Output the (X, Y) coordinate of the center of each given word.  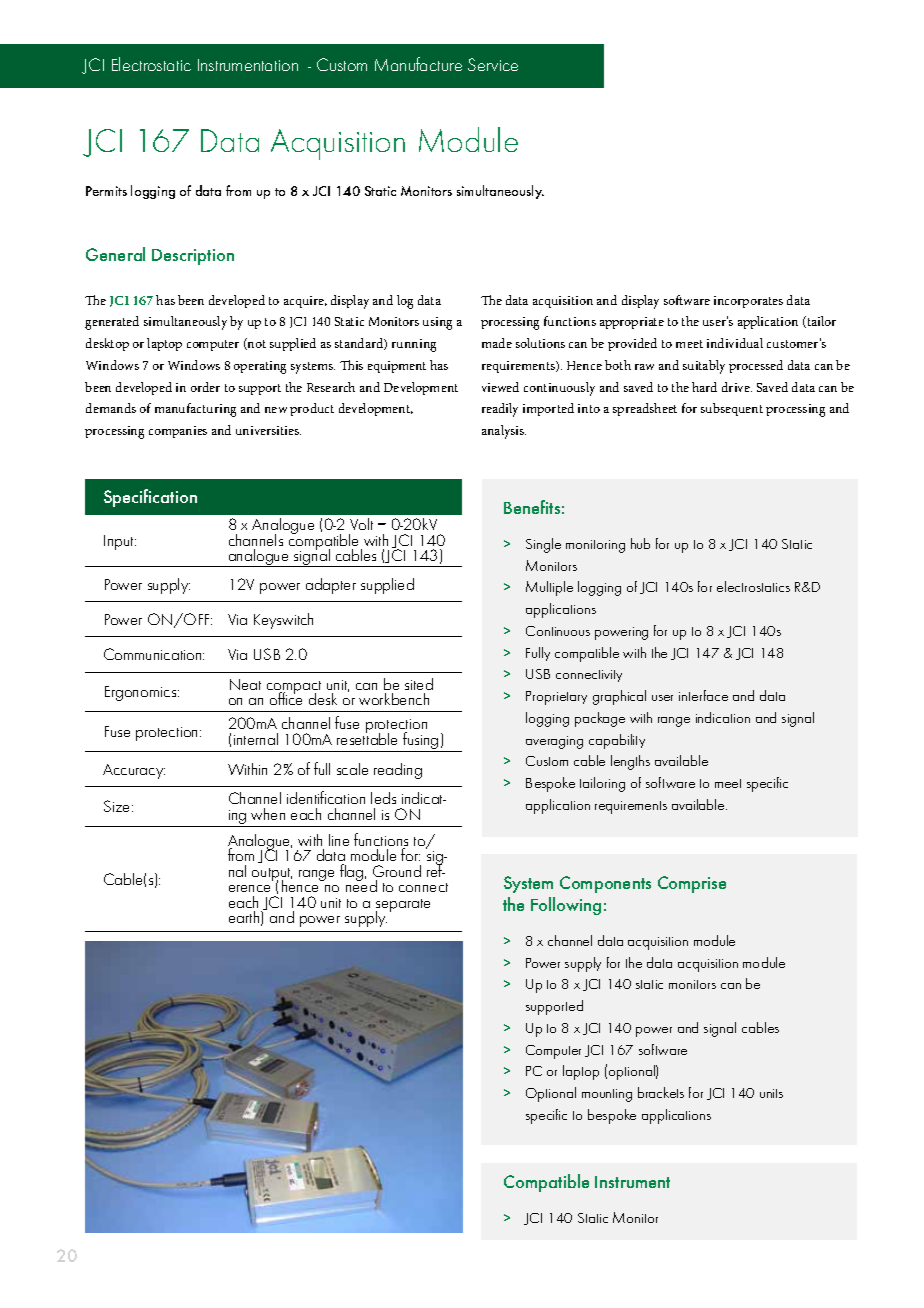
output (272, 876)
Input (120, 542)
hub (640, 543)
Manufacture (418, 64)
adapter (331, 586)
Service (493, 64)
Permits (106, 191)
